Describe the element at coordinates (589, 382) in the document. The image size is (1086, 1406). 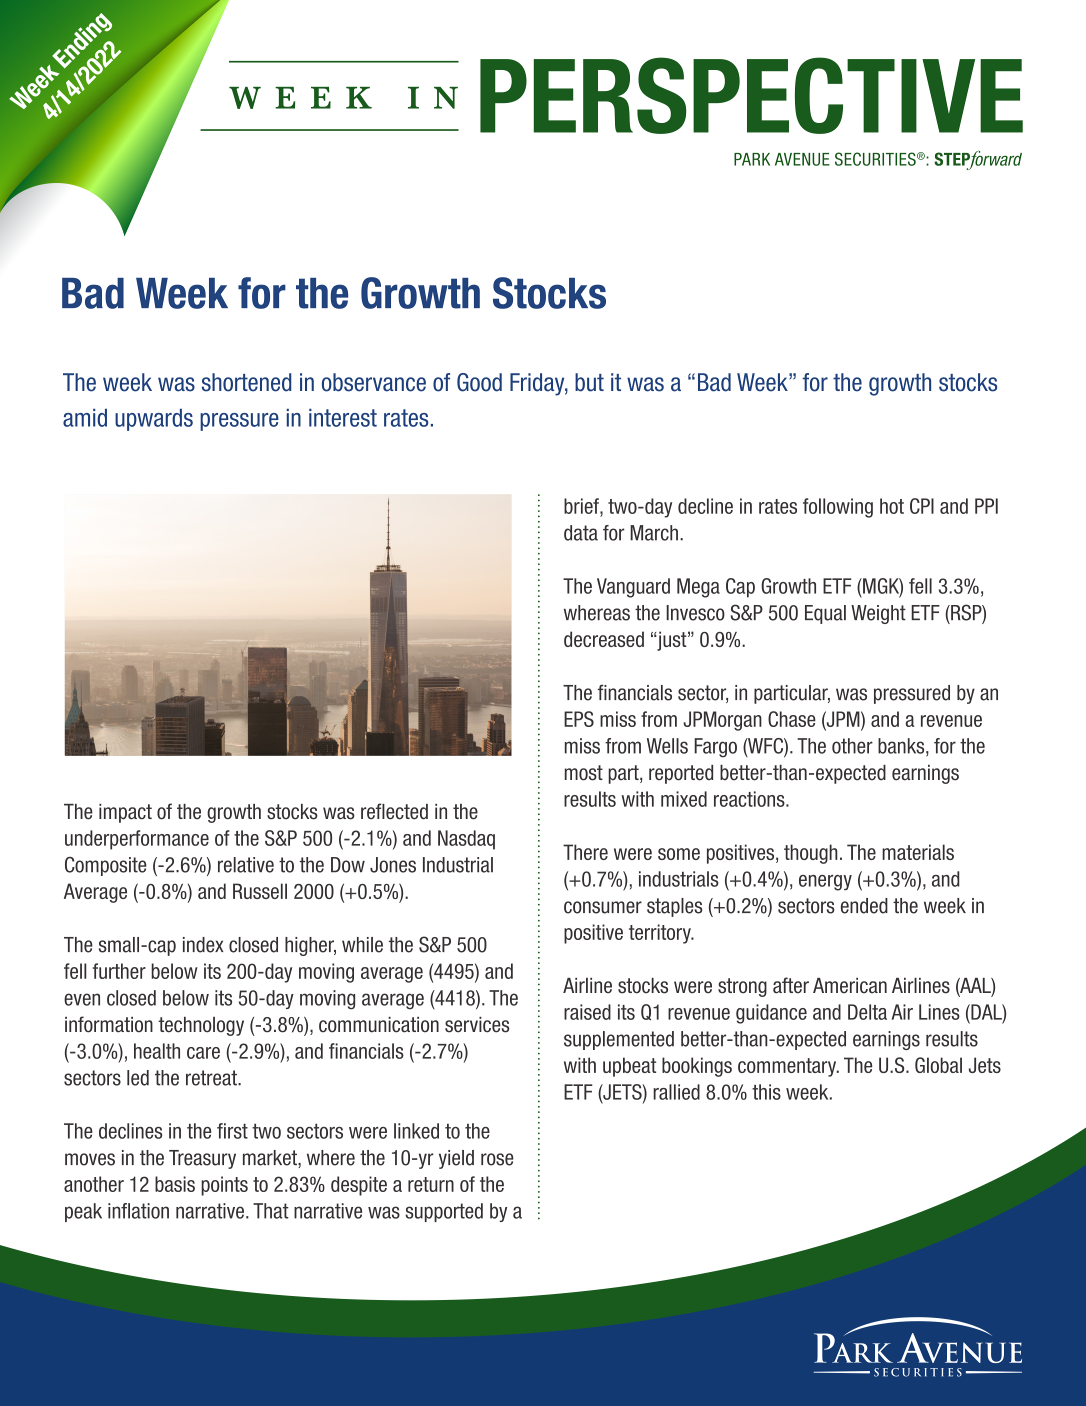
I see `but` at that location.
